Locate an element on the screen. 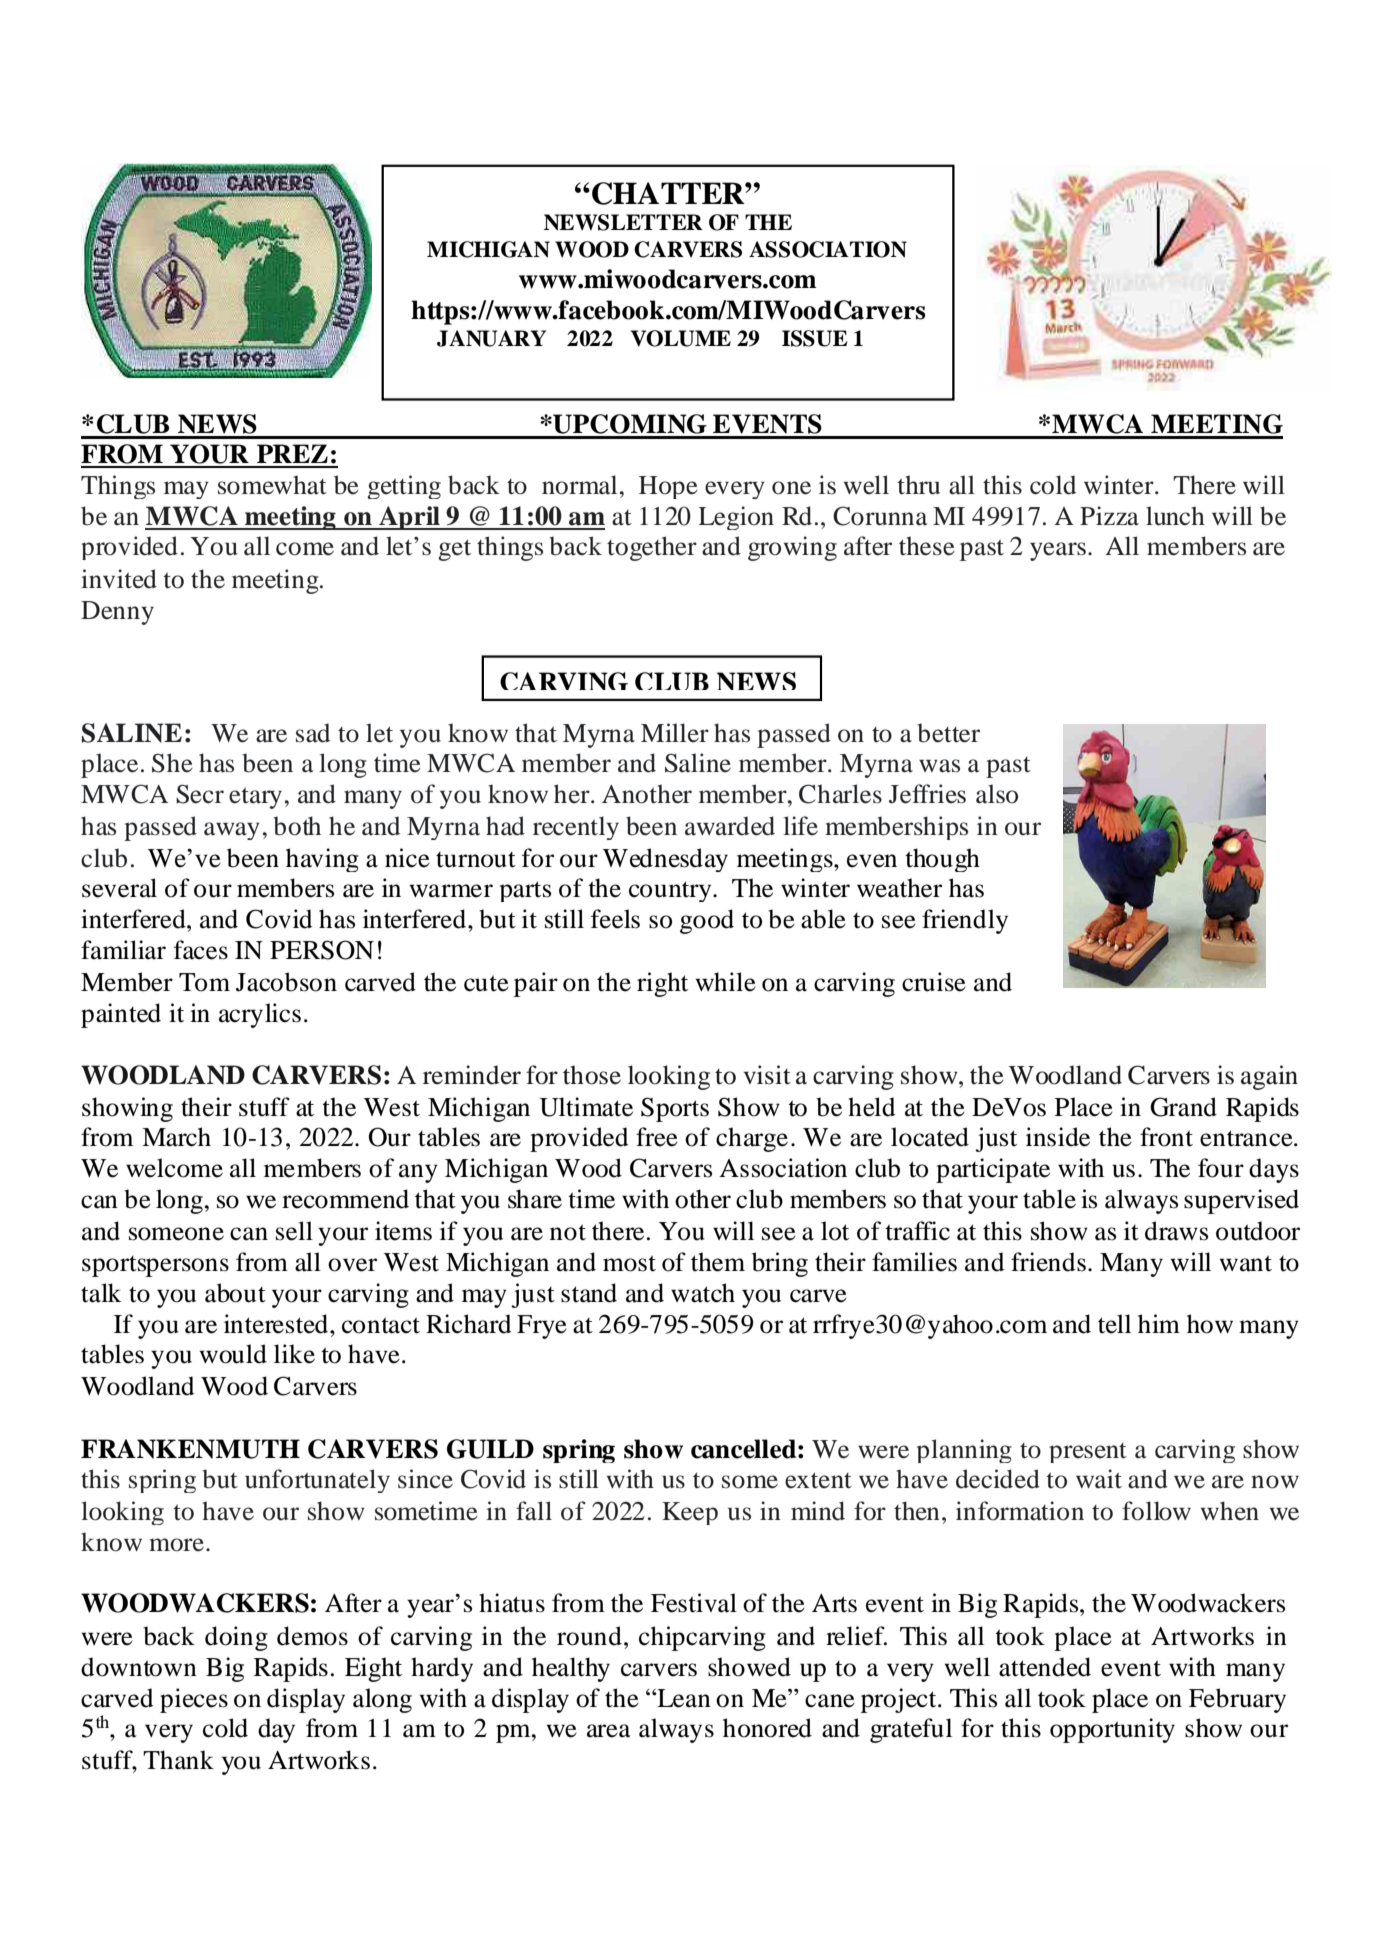  area is located at coordinates (609, 1731).
